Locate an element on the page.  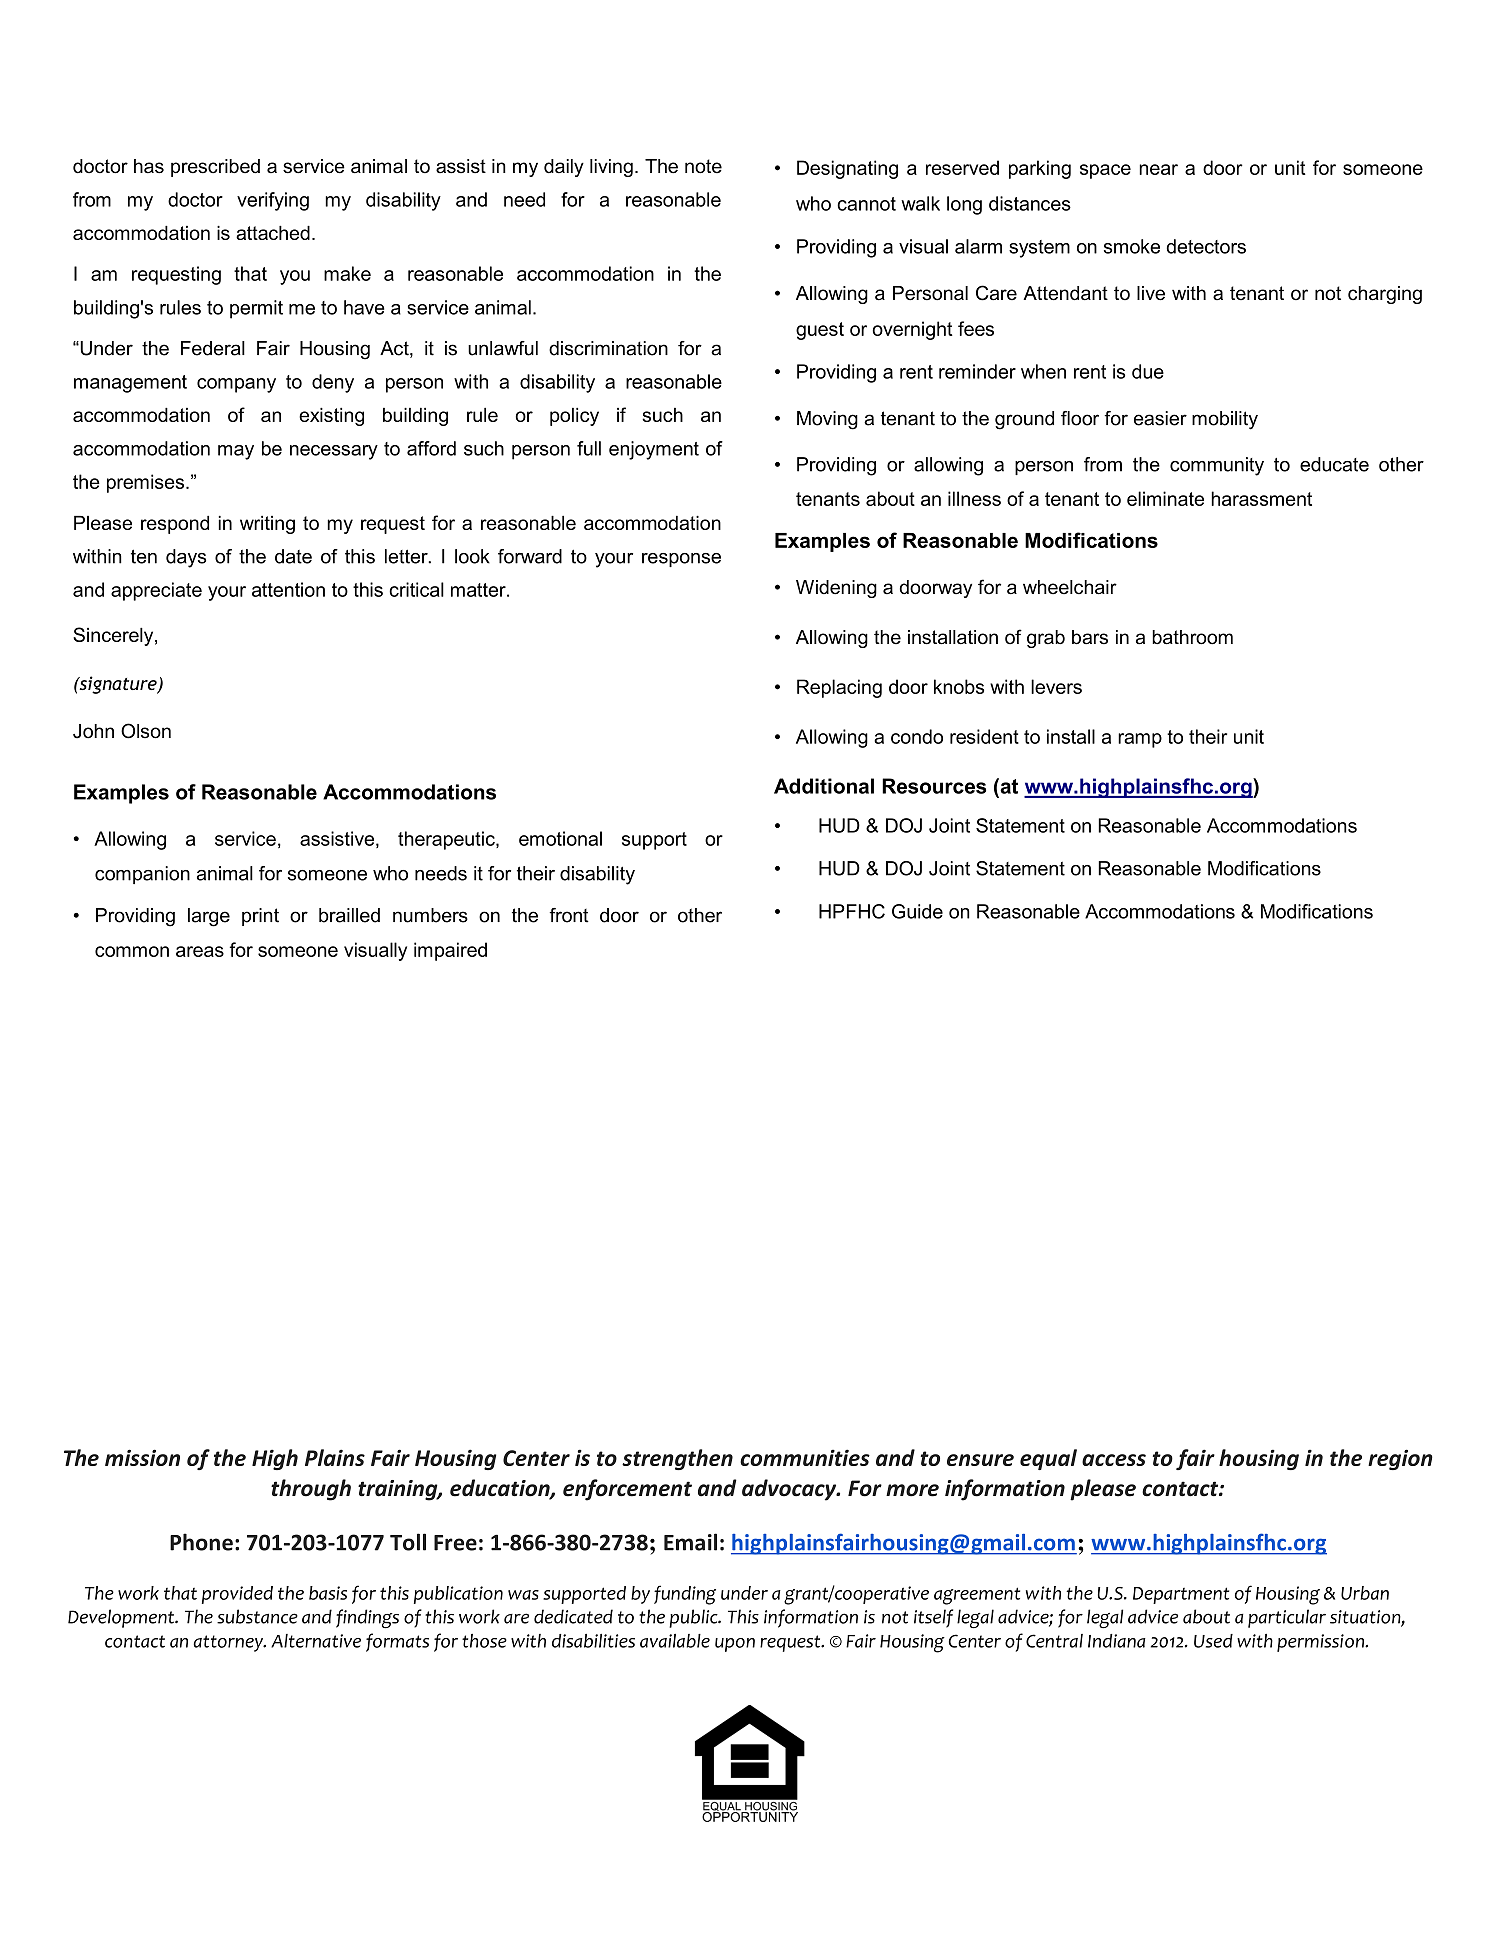
provided is located at coordinates (237, 1595).
